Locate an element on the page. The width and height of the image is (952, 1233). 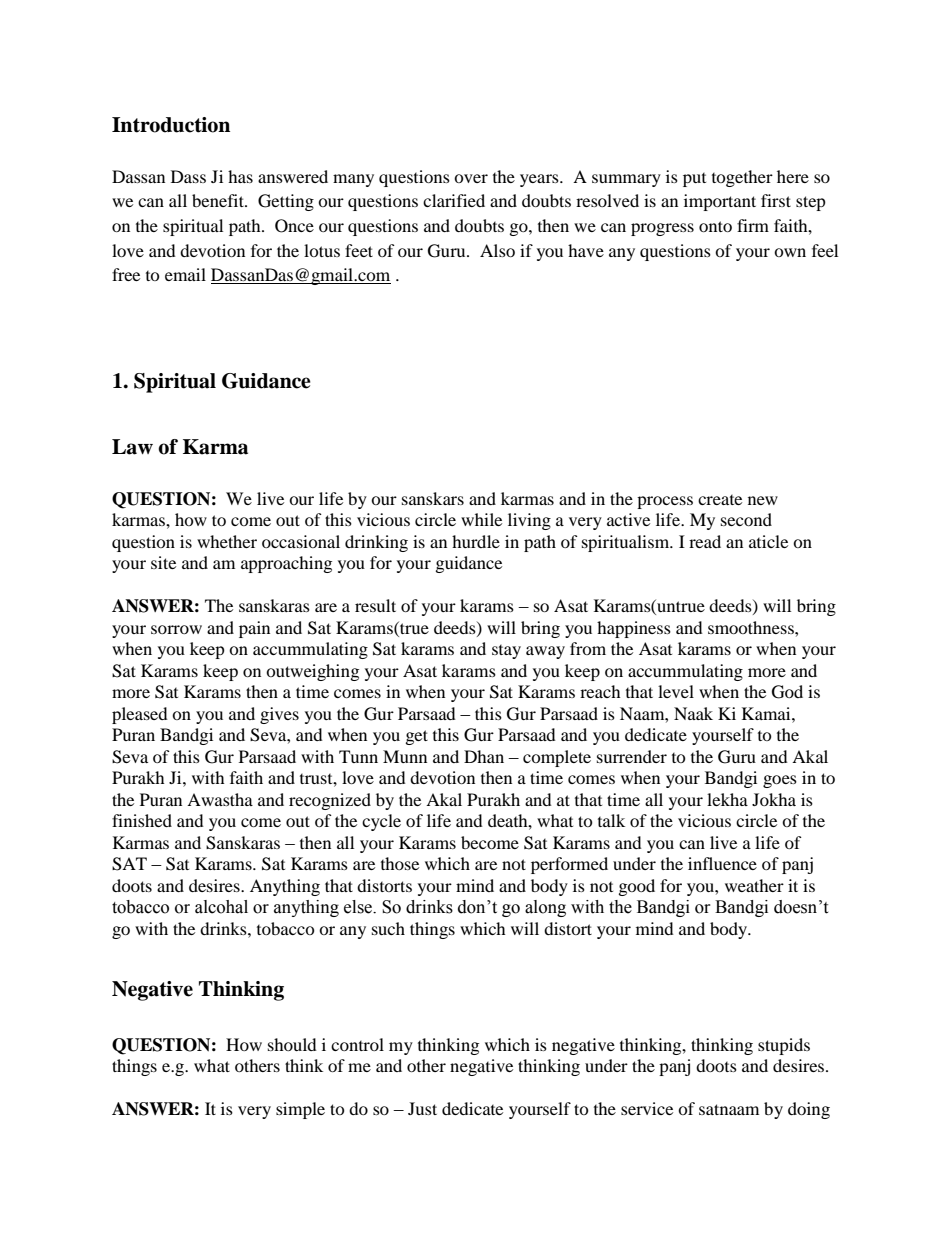
stay is located at coordinates (506, 652).
